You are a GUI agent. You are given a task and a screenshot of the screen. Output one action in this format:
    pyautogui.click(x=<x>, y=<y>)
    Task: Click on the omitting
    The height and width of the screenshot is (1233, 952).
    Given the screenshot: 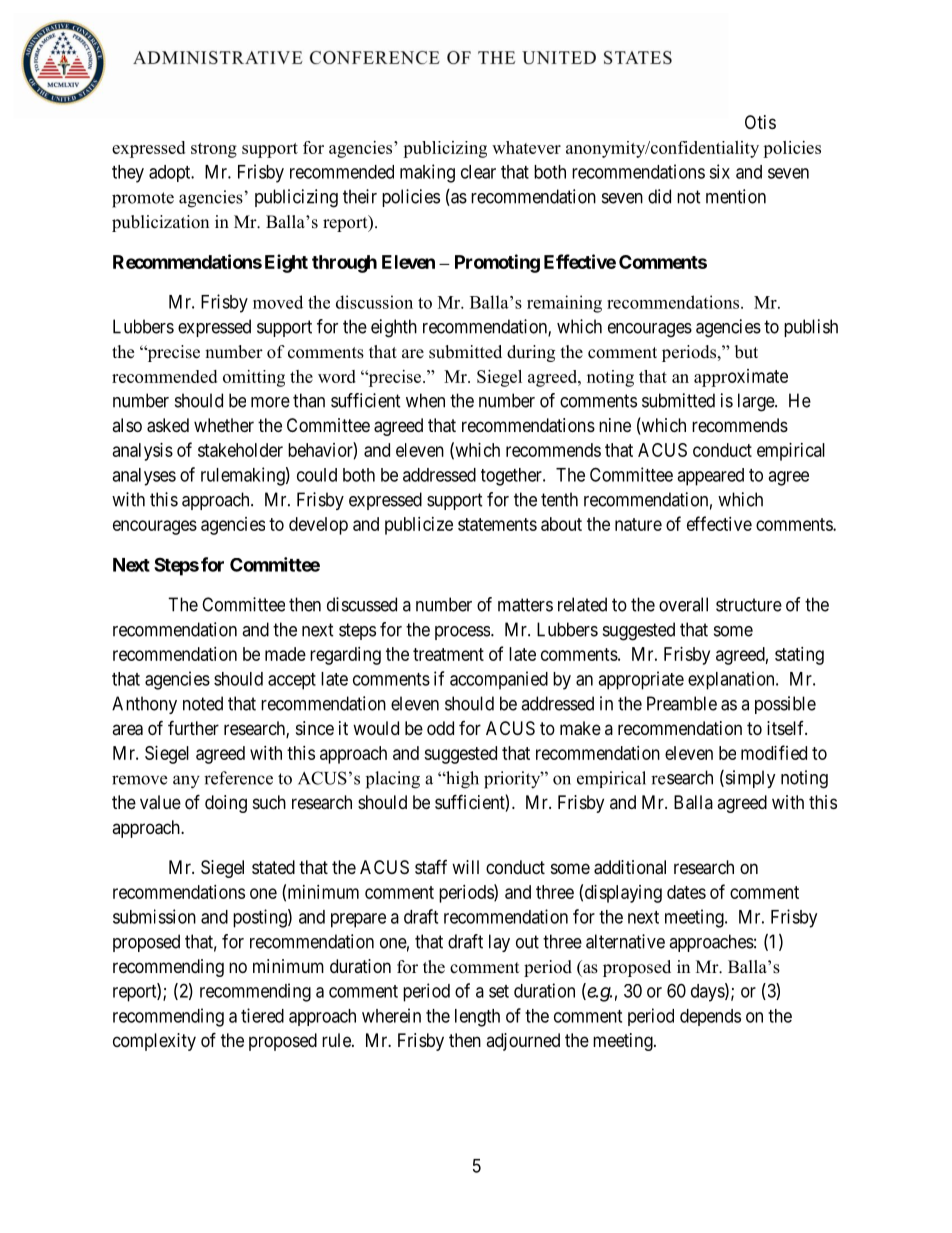 What is the action you would take?
    pyautogui.click(x=254, y=378)
